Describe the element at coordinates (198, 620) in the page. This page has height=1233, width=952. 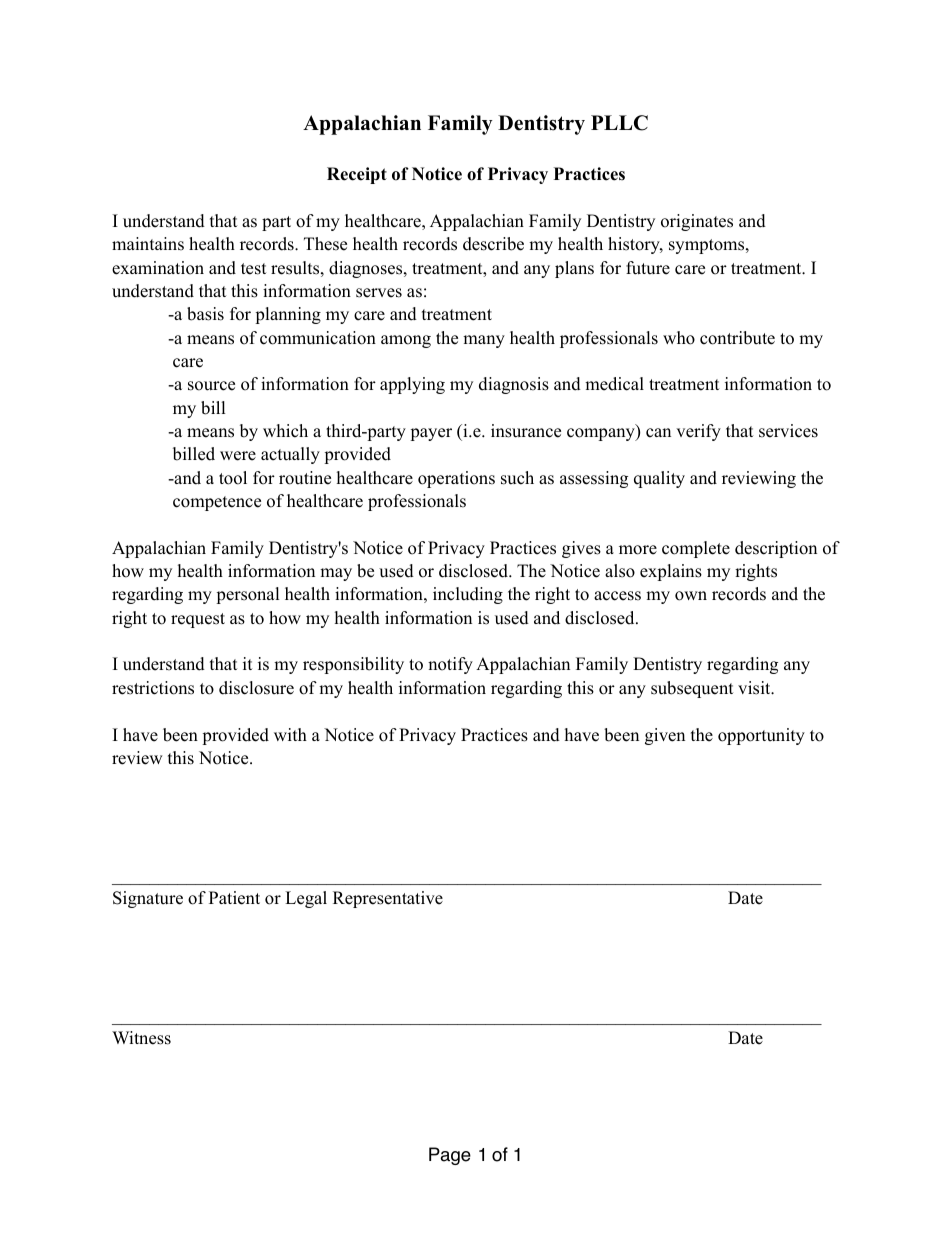
I see `request` at that location.
